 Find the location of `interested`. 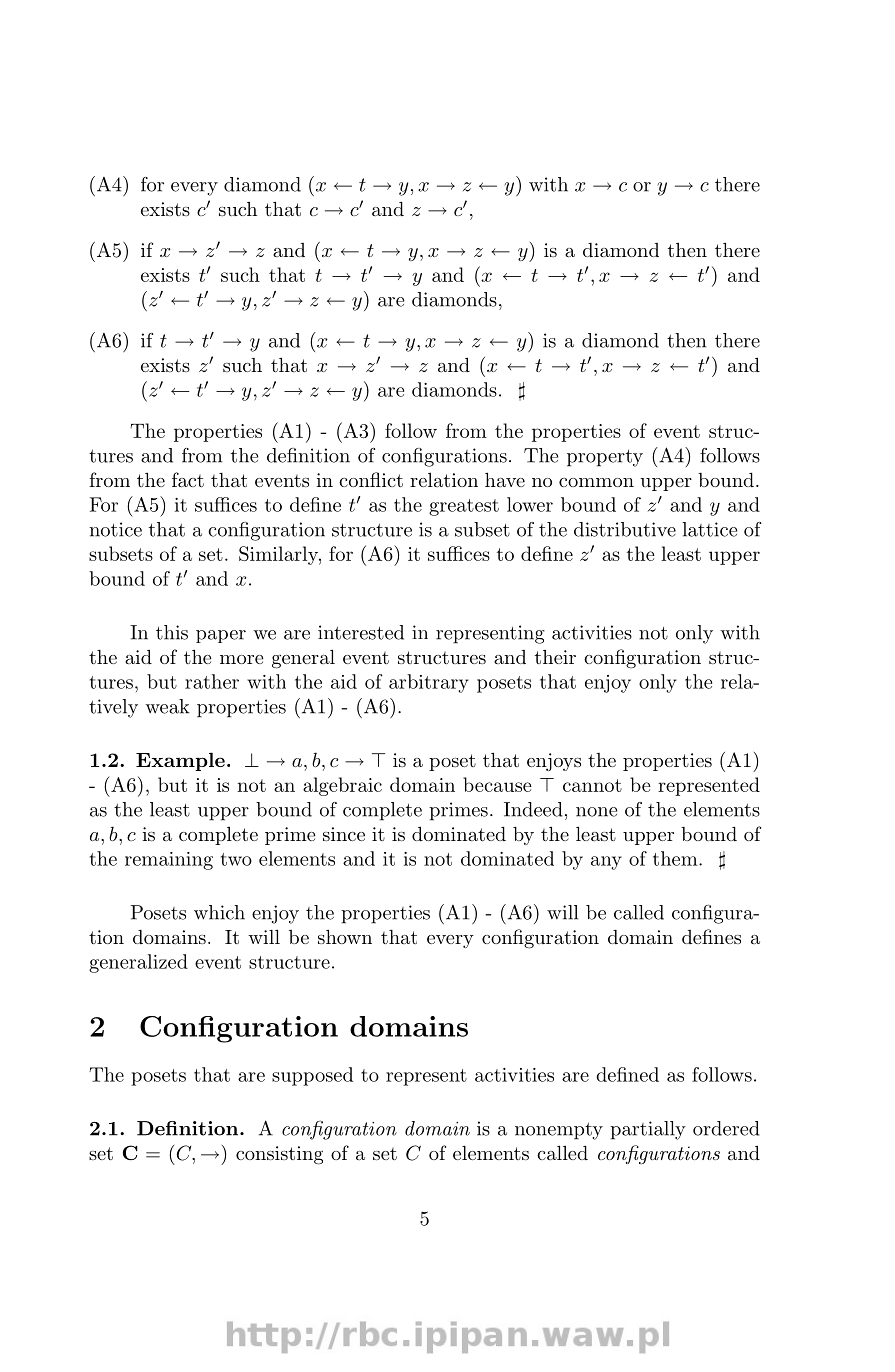

interested is located at coordinates (361, 632).
